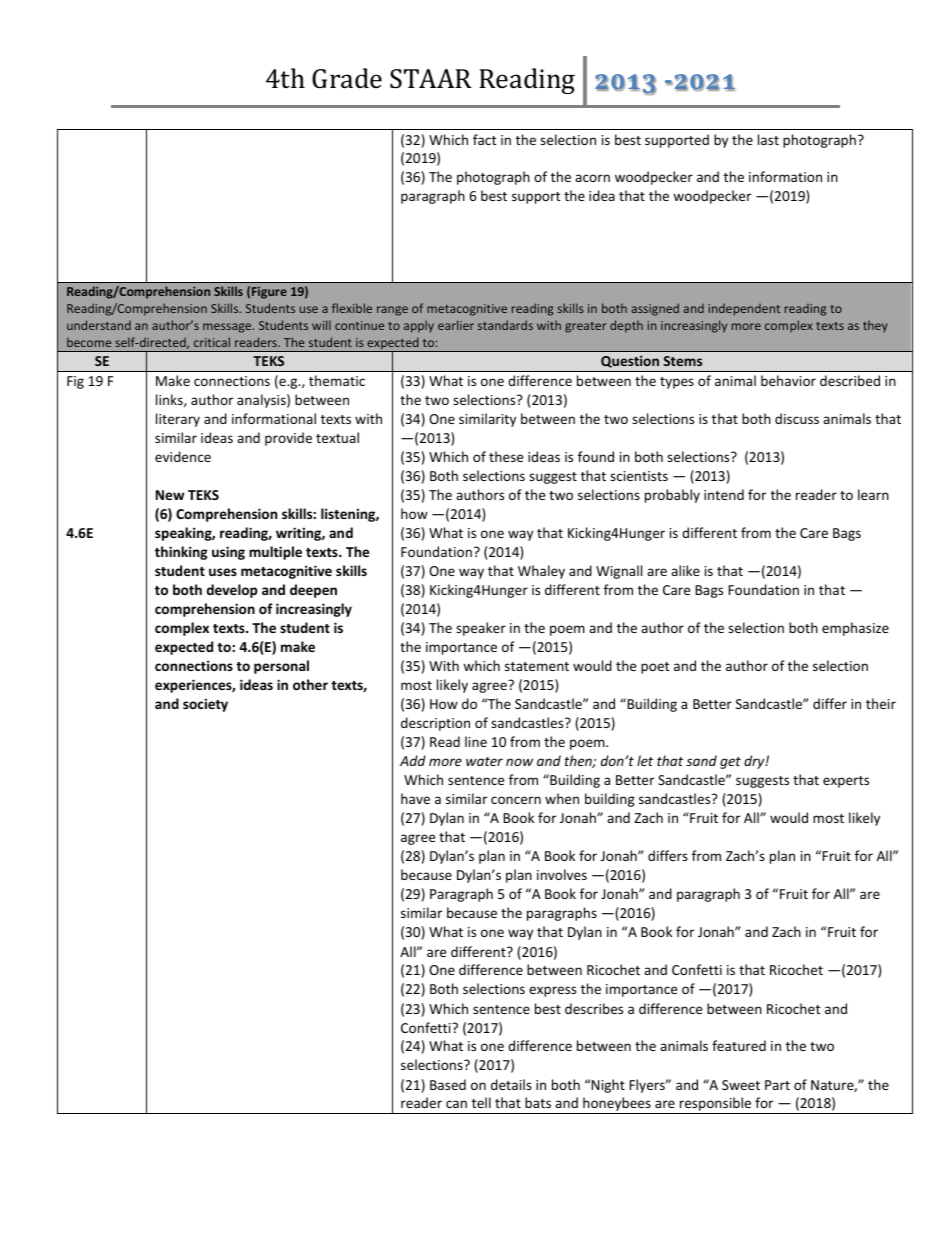 The height and width of the screenshot is (1233, 952). I want to click on emphasize, so click(855, 629).
